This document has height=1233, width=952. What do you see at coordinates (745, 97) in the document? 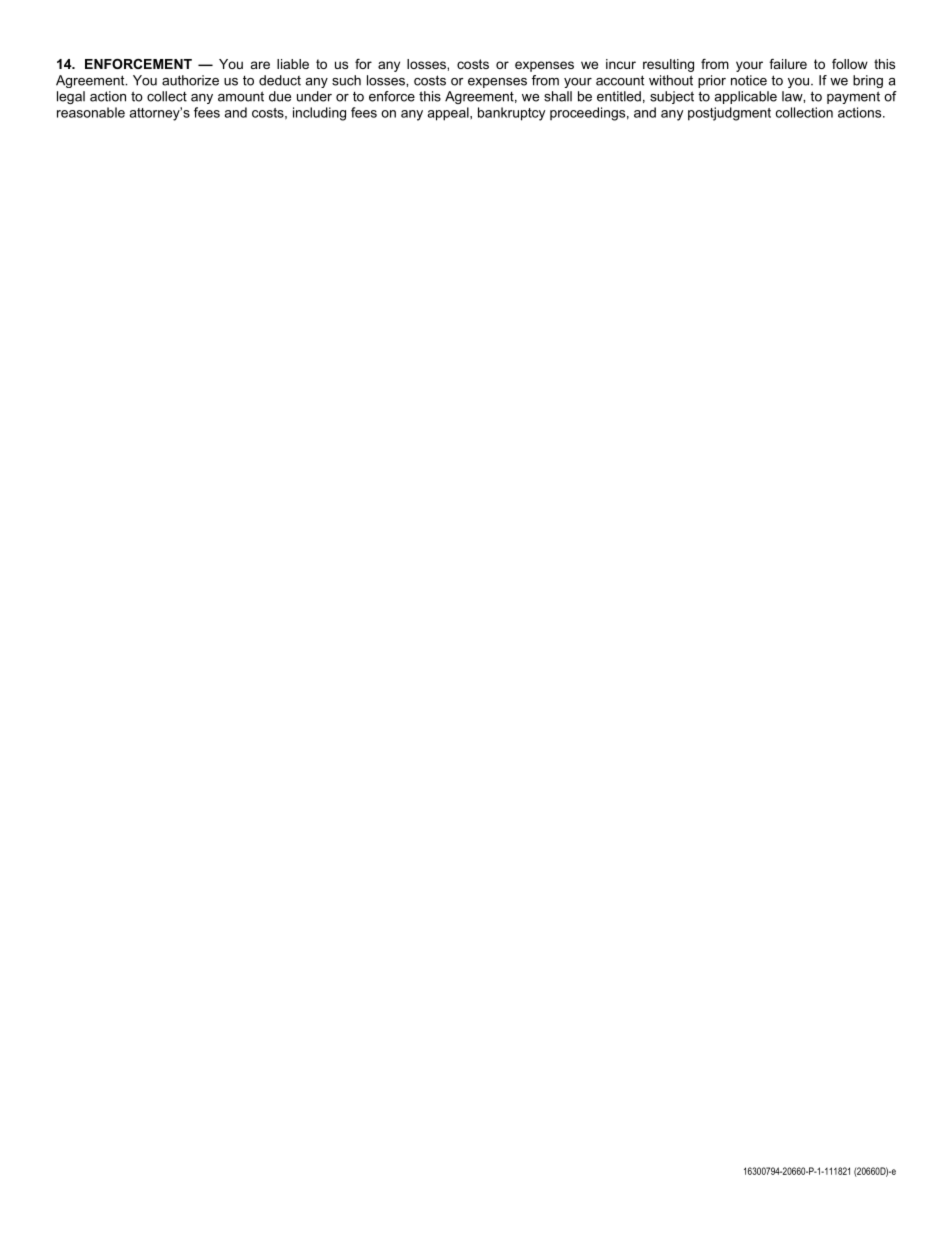
I see `applicable` at bounding box center [745, 97].
